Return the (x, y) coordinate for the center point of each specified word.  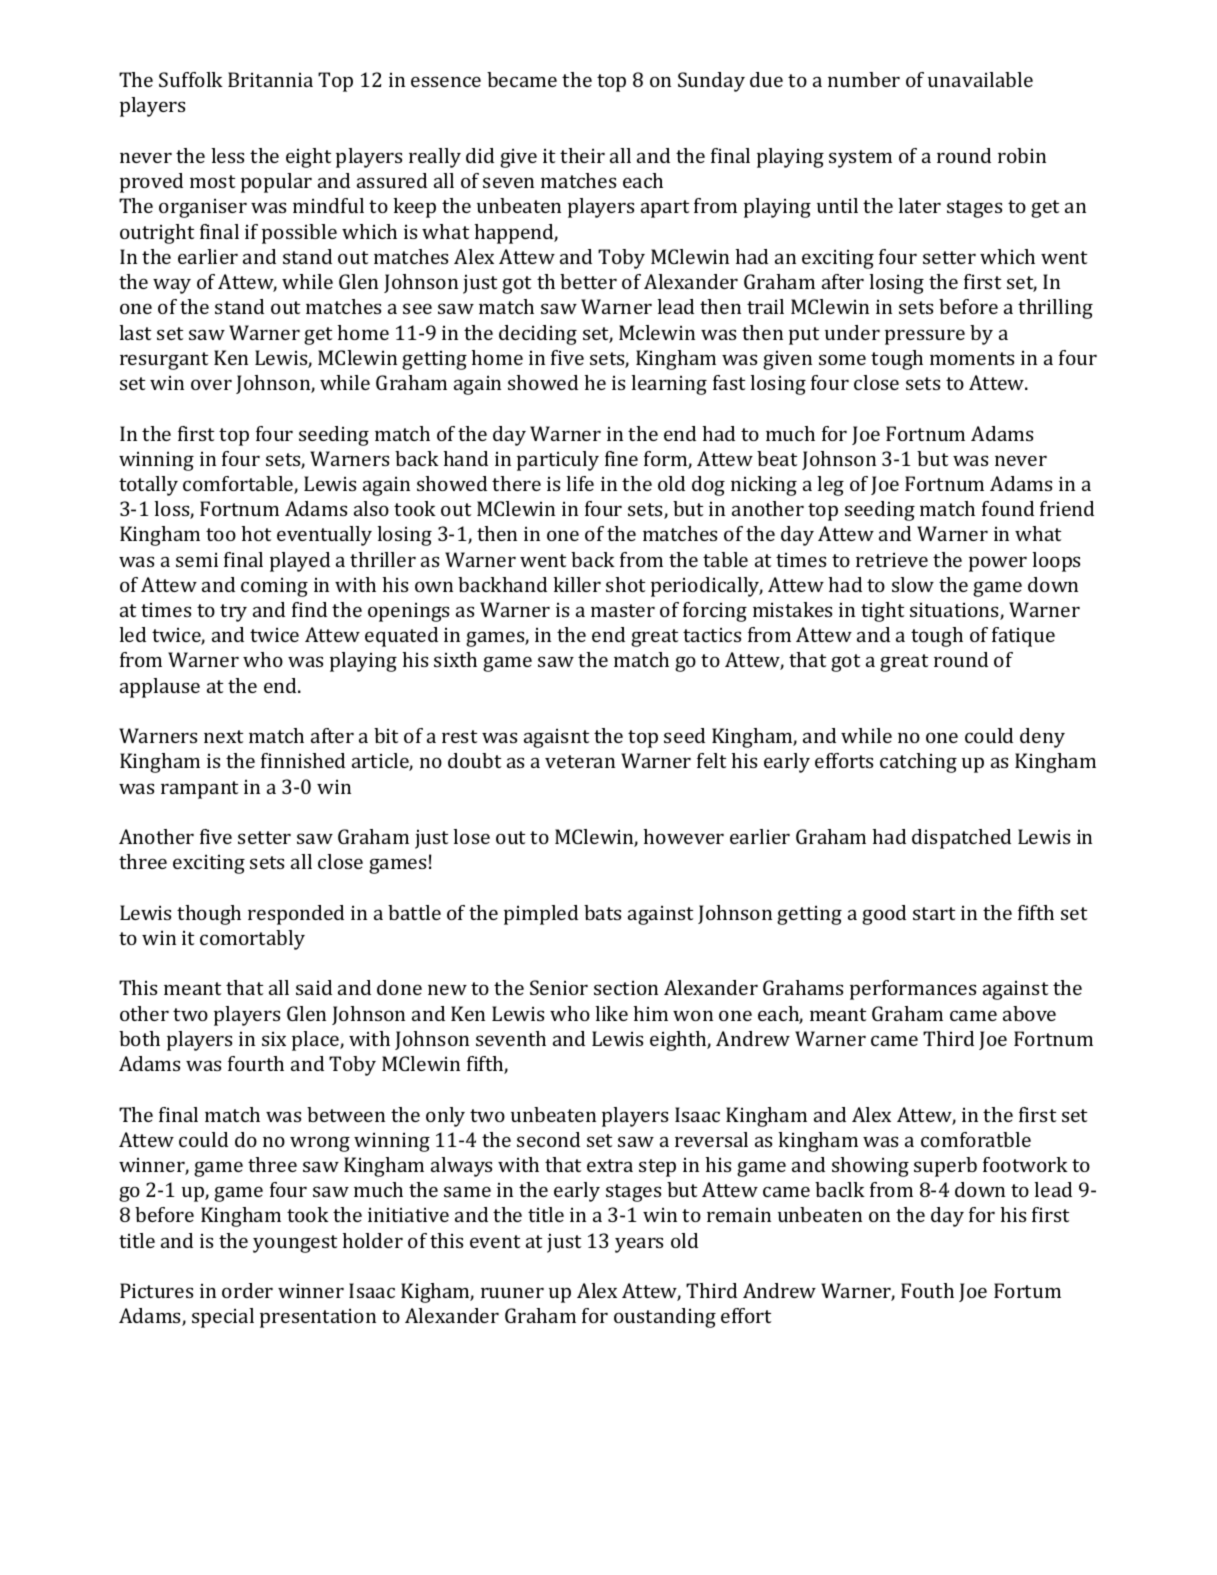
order (247, 1290)
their (582, 155)
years (639, 1245)
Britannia (270, 79)
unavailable (980, 79)
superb (945, 1167)
